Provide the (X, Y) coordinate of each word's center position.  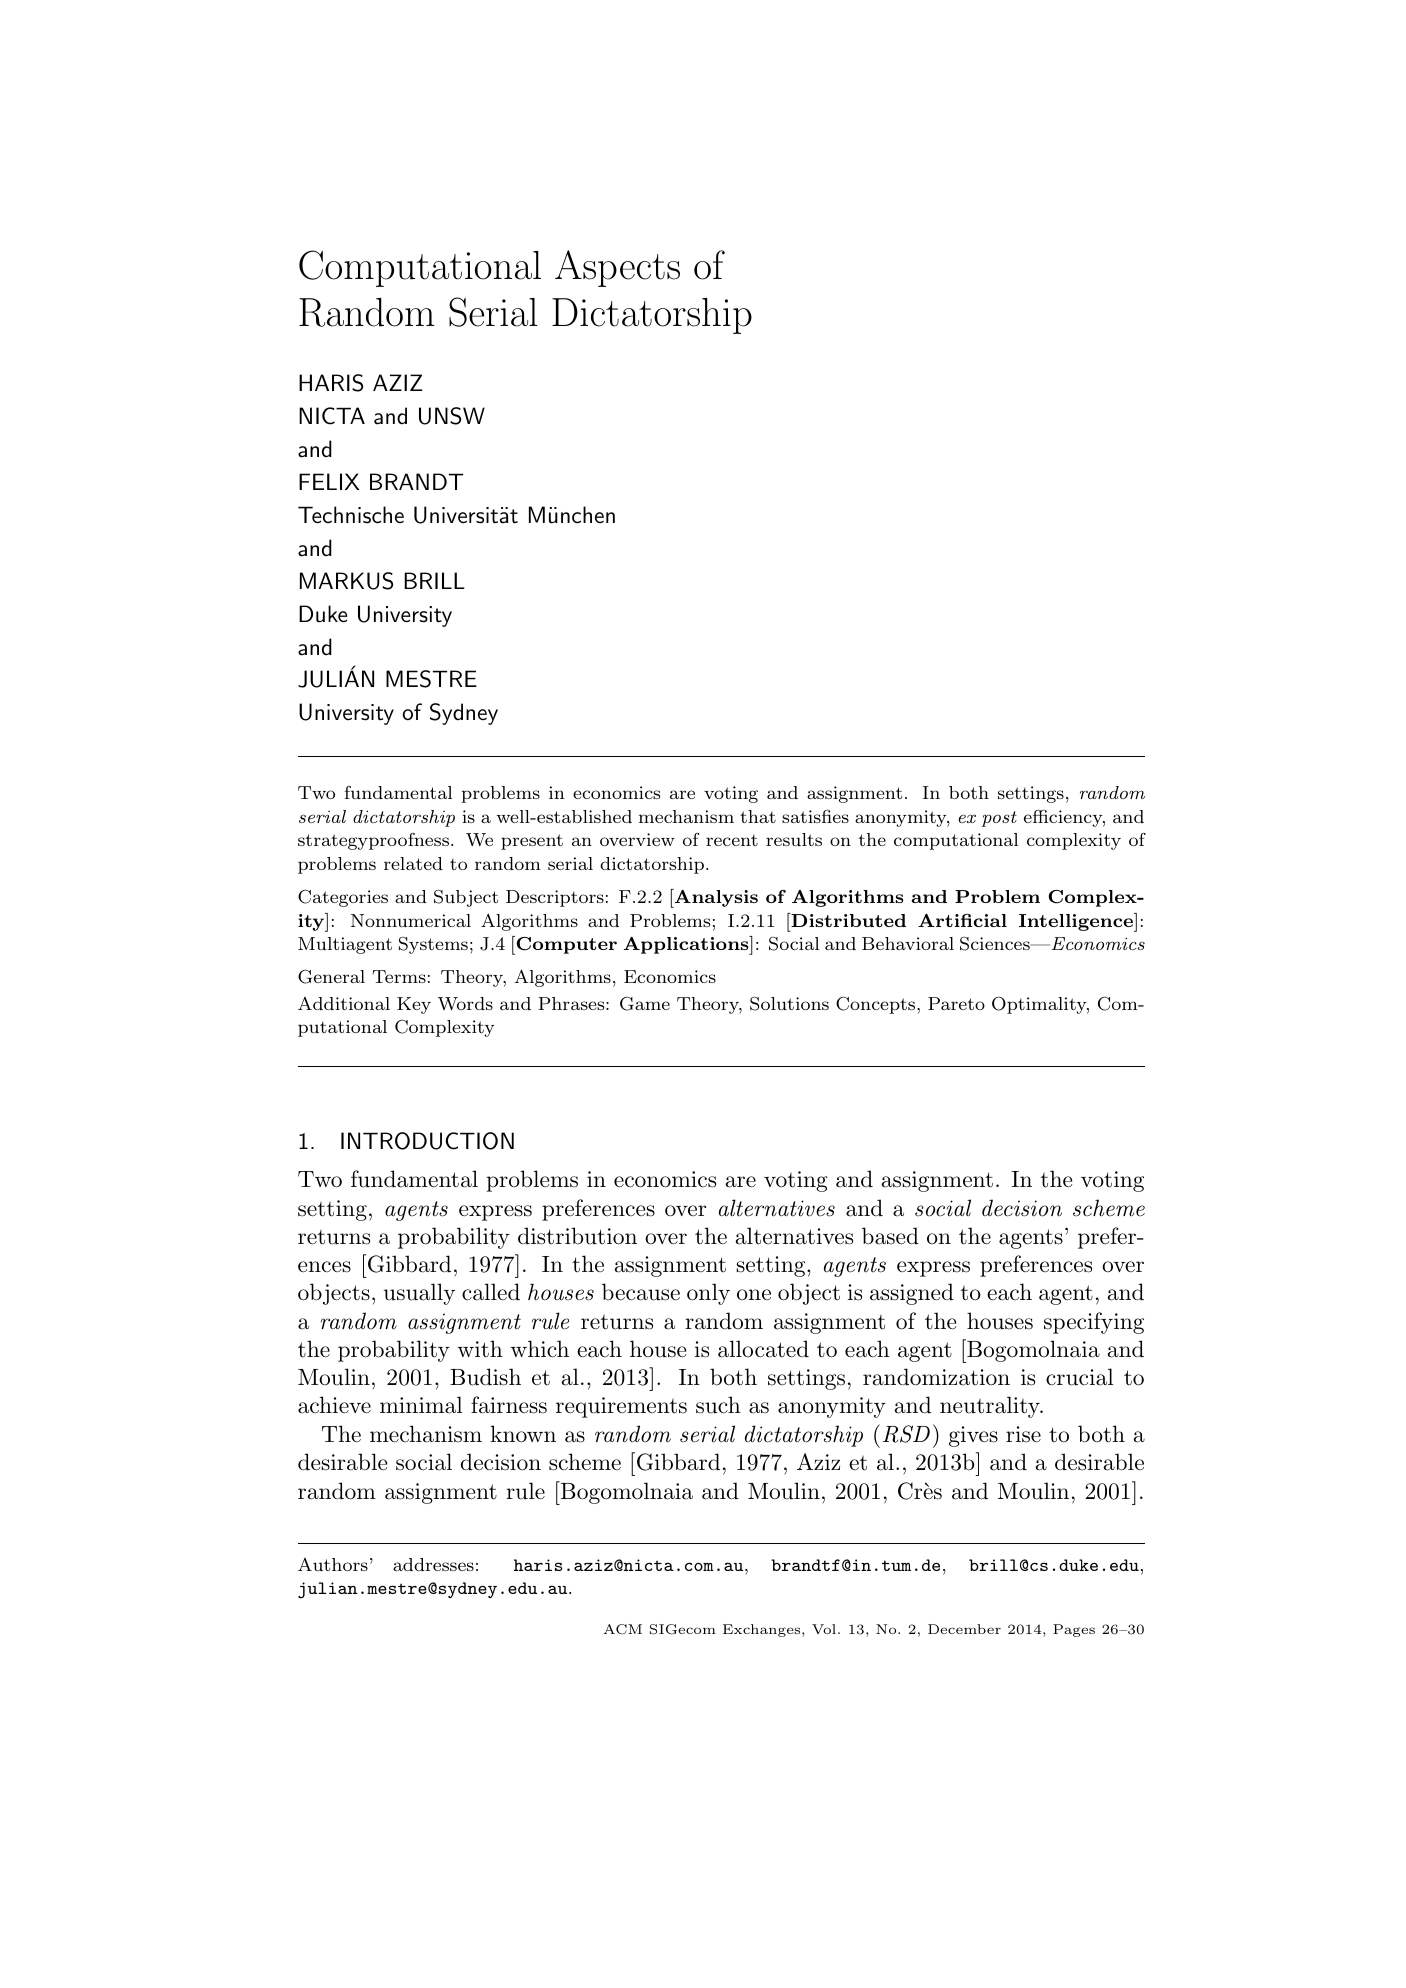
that (758, 816)
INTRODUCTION (427, 1141)
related (413, 863)
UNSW (452, 416)
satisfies (815, 816)
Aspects (617, 268)
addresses (433, 1564)
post (999, 819)
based (890, 1236)
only (708, 1294)
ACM (623, 1629)
